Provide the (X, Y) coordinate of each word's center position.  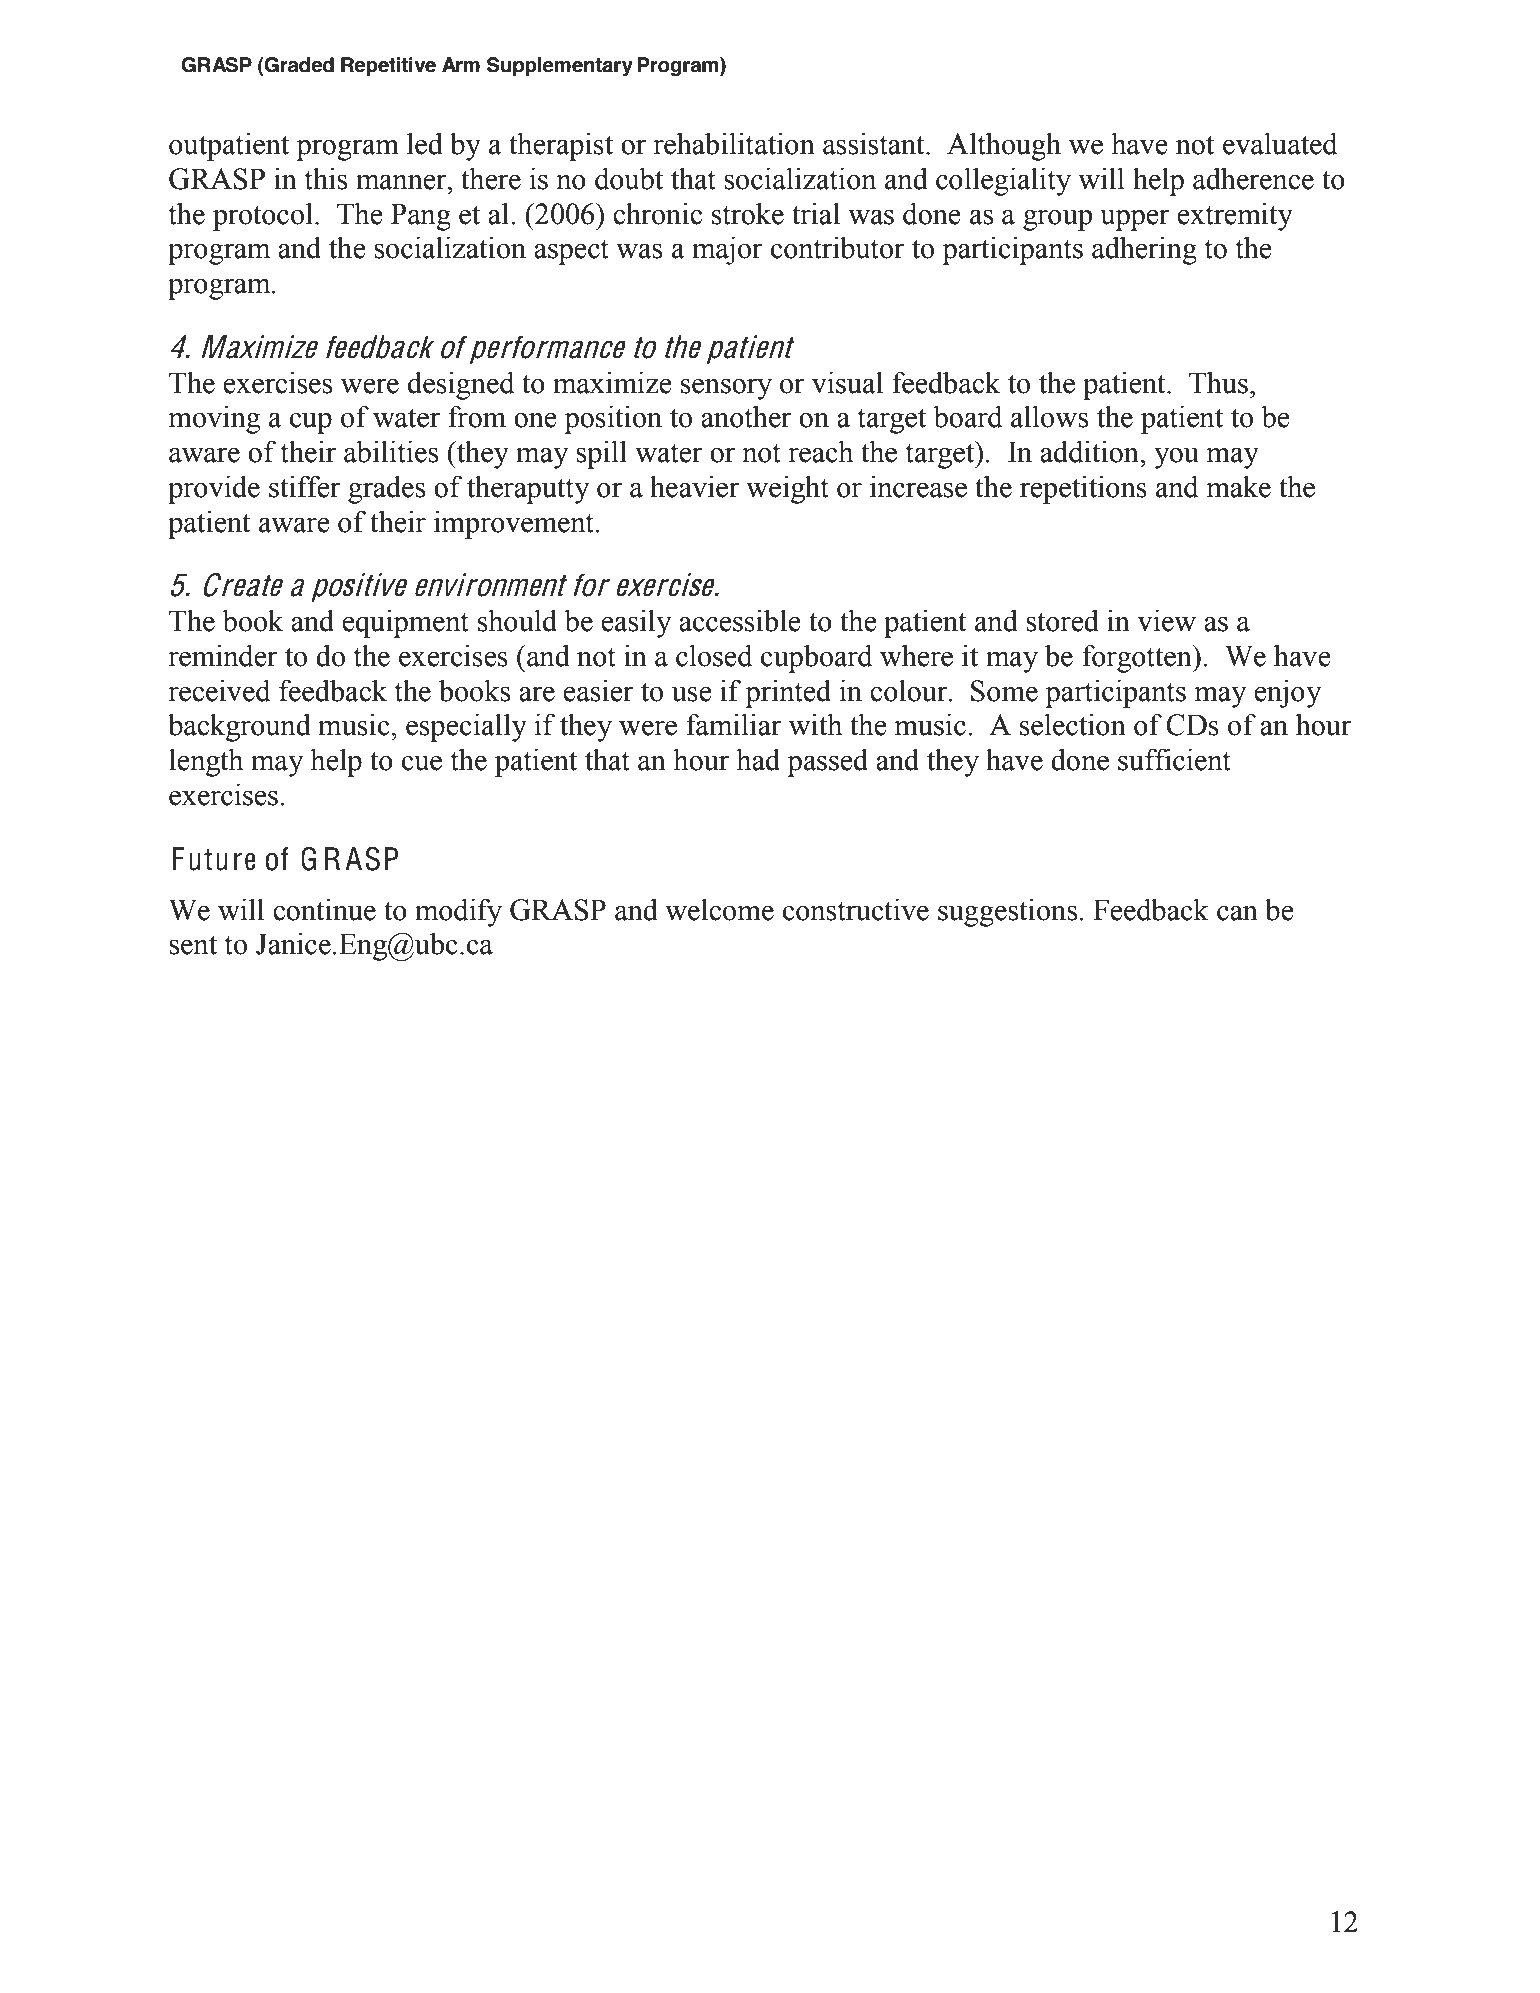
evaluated (1280, 144)
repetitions (1083, 489)
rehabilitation (734, 143)
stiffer (305, 486)
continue (324, 910)
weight (787, 489)
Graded (298, 65)
